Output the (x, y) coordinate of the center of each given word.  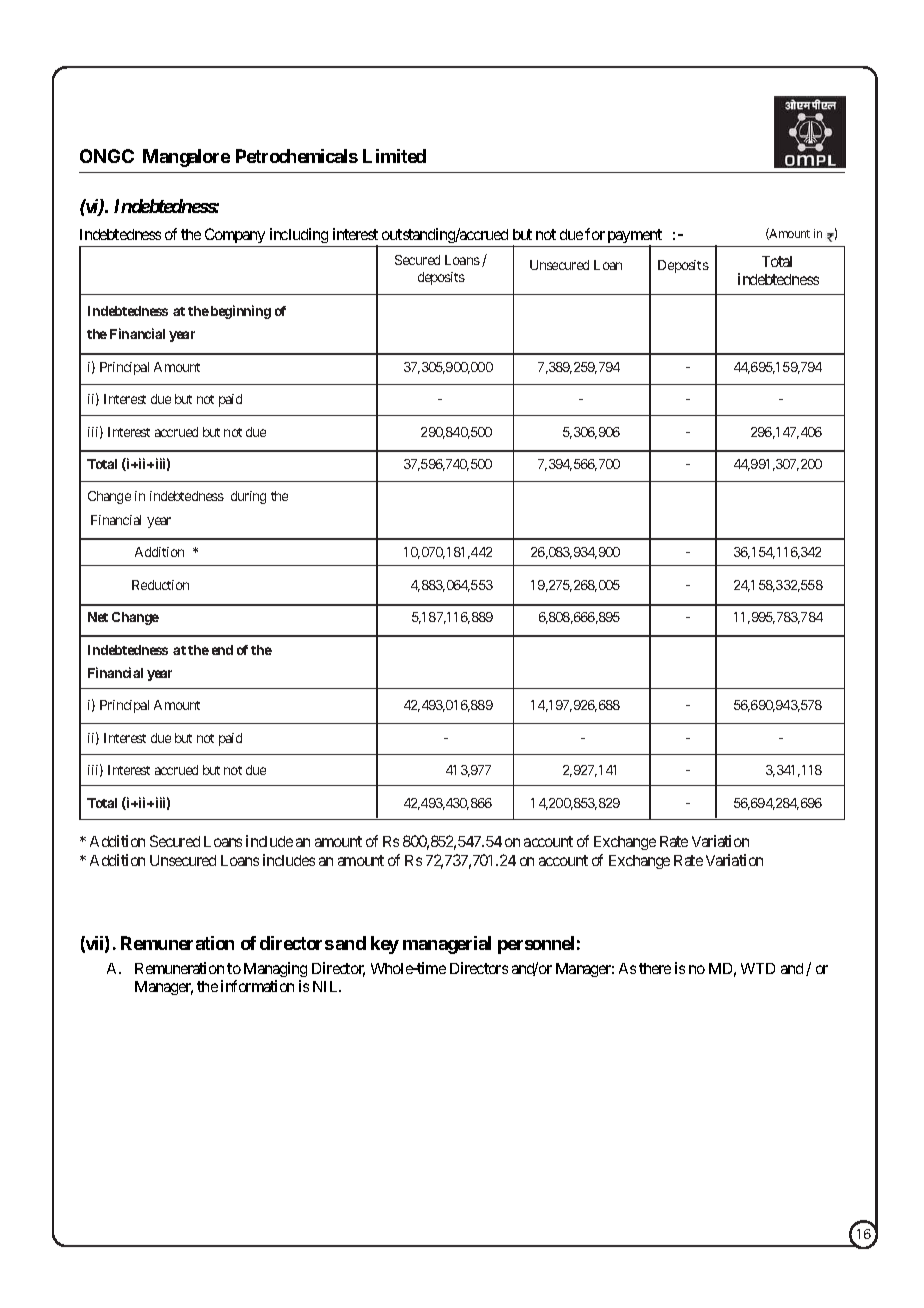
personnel (536, 945)
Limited (394, 156)
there (655, 968)
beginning (241, 312)
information (257, 986)
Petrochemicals (297, 156)
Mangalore (186, 158)
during (248, 497)
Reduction (160, 585)
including (299, 235)
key (385, 945)
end (222, 650)
